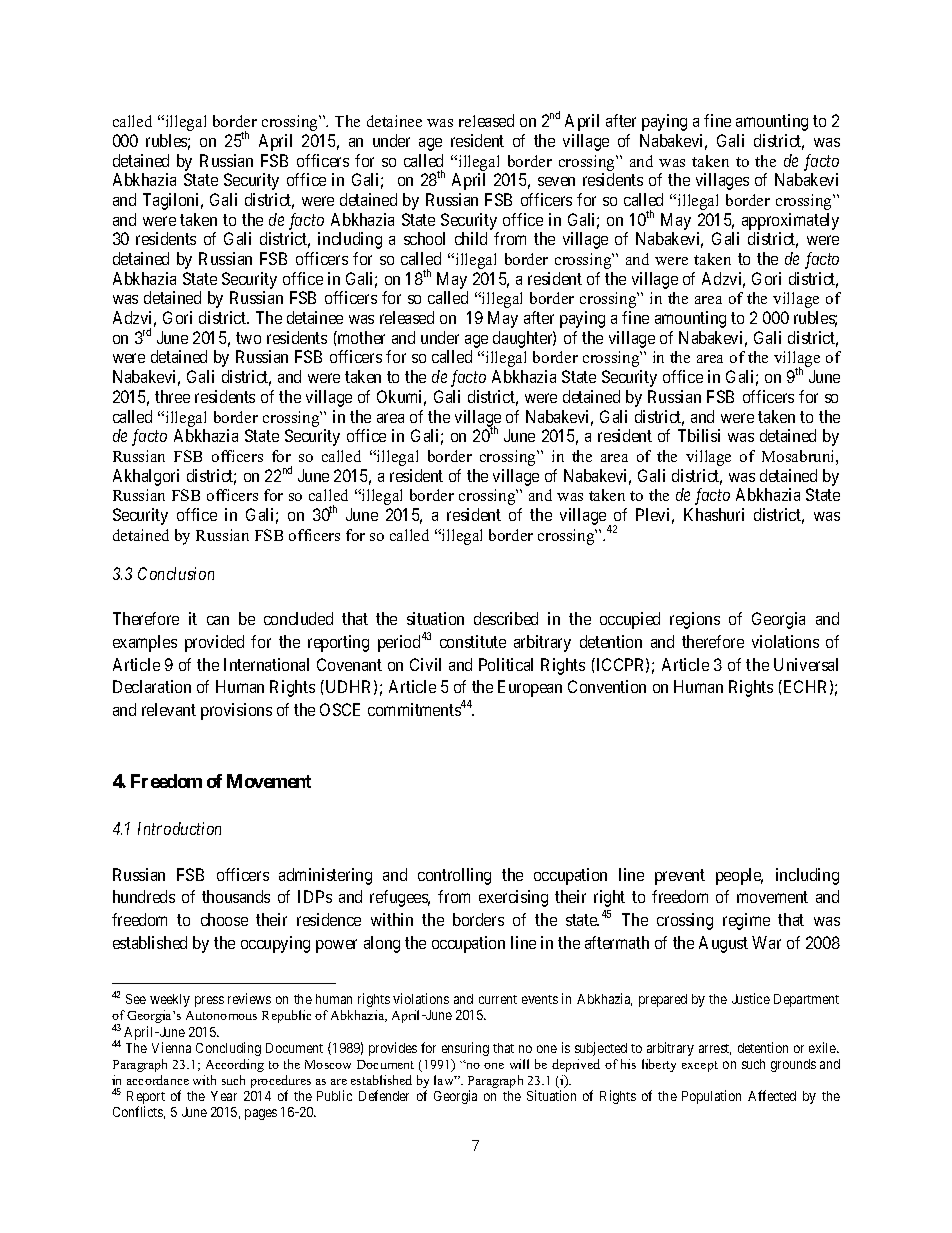 This image has height=1233, width=952. Describe the element at coordinates (739, 876) in the image. I see `people` at that location.
